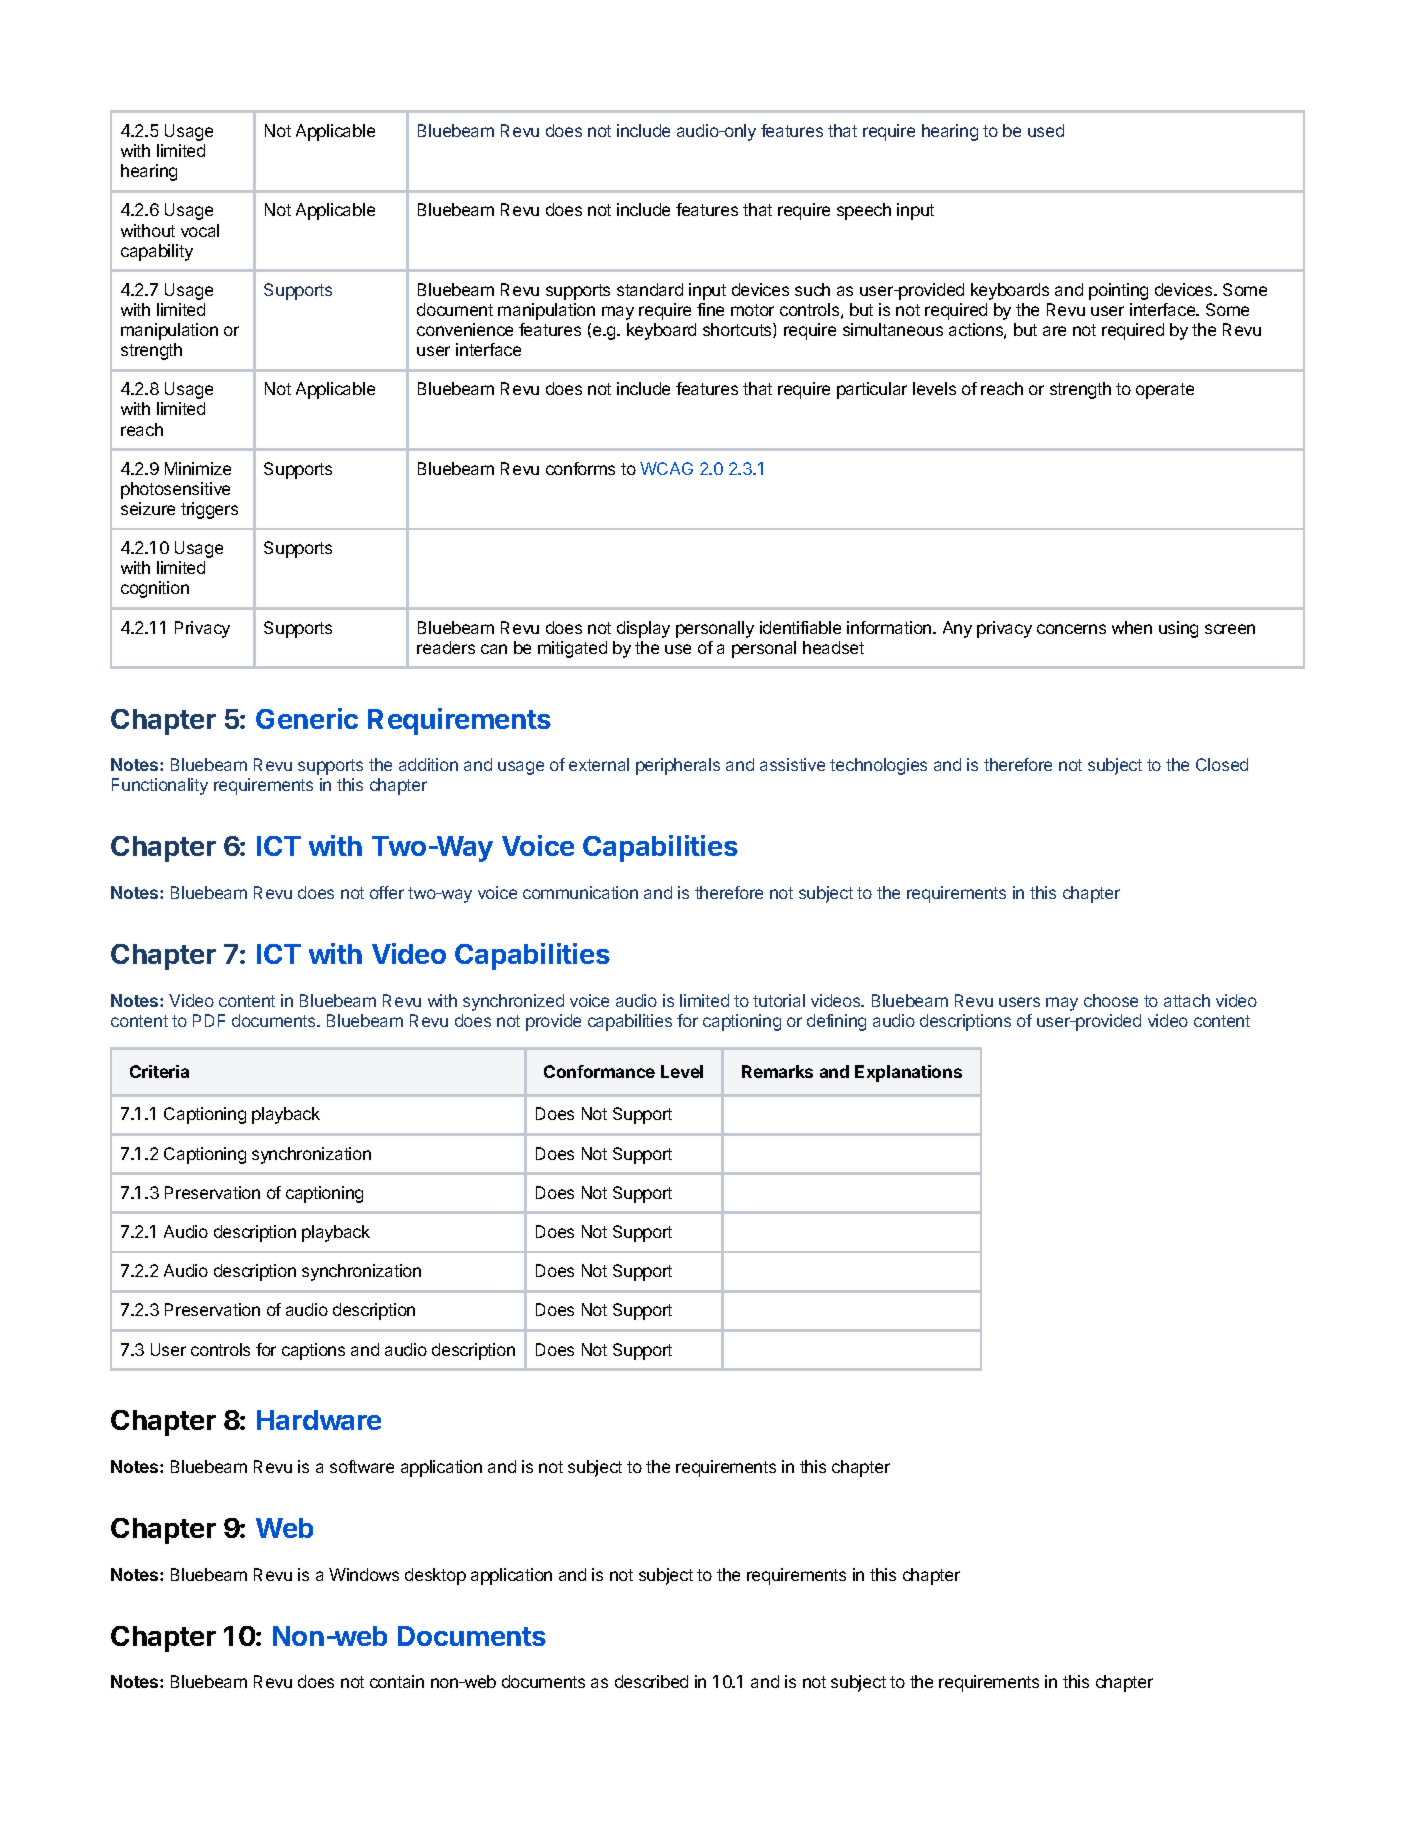 This image has width=1415, height=1831. What do you see at coordinates (650, 289) in the image?
I see `standard` at bounding box center [650, 289].
